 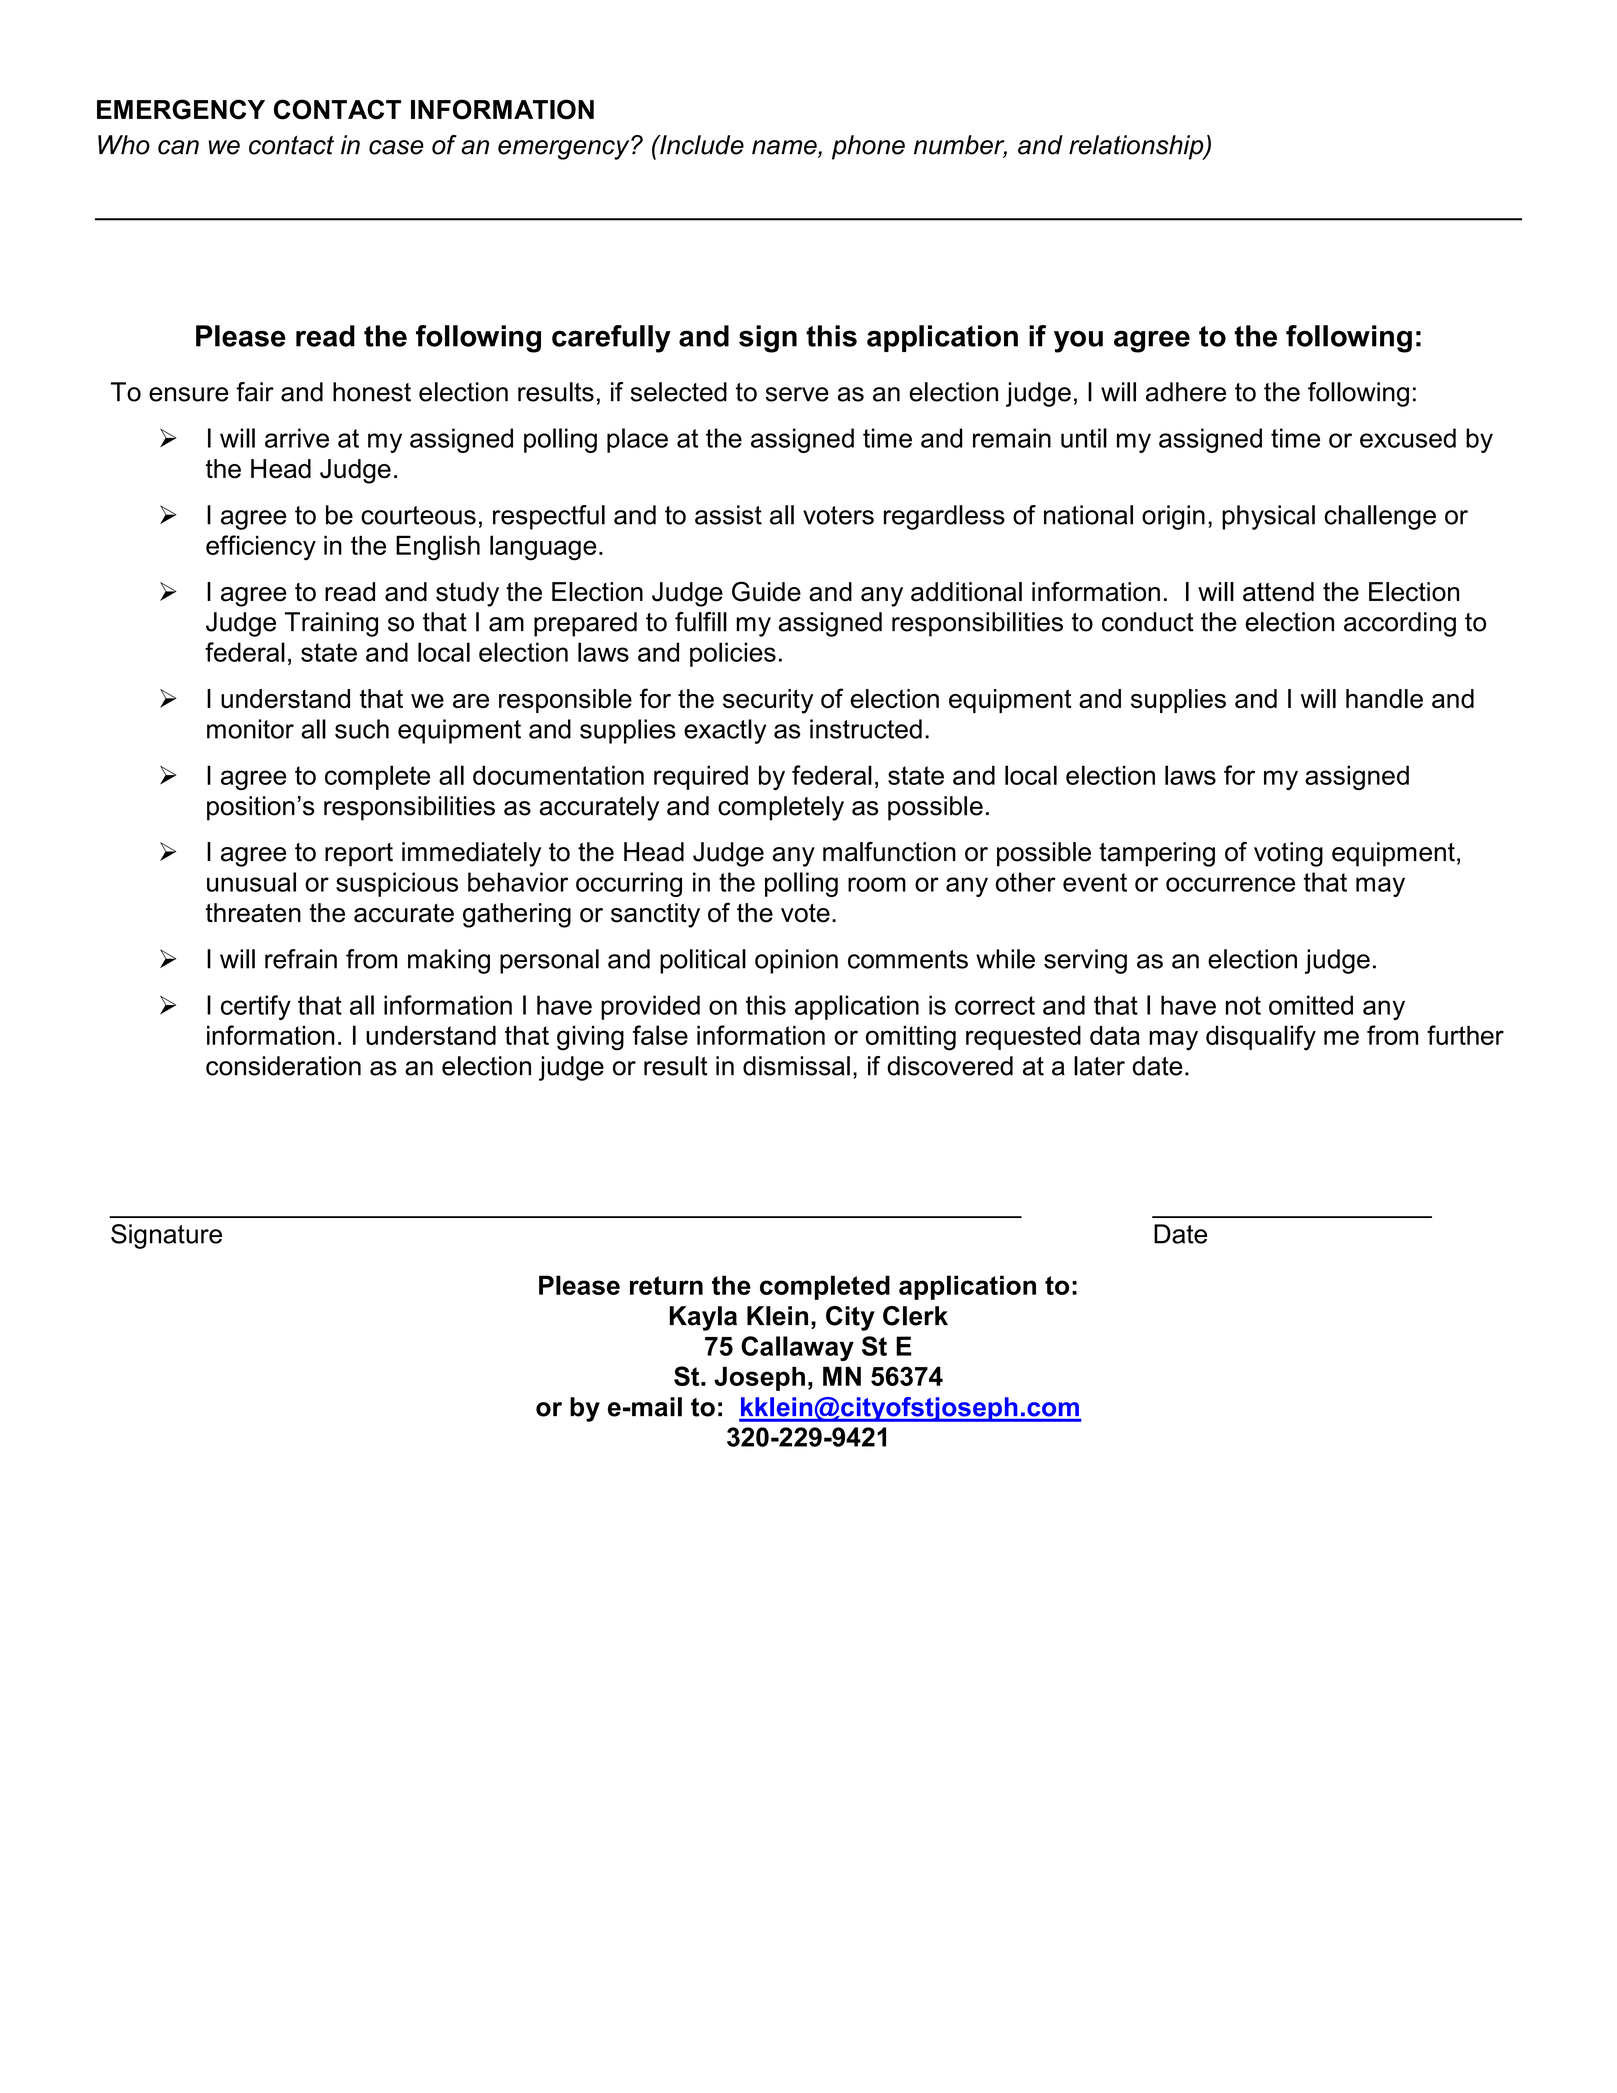 I want to click on return, so click(x=666, y=1285).
